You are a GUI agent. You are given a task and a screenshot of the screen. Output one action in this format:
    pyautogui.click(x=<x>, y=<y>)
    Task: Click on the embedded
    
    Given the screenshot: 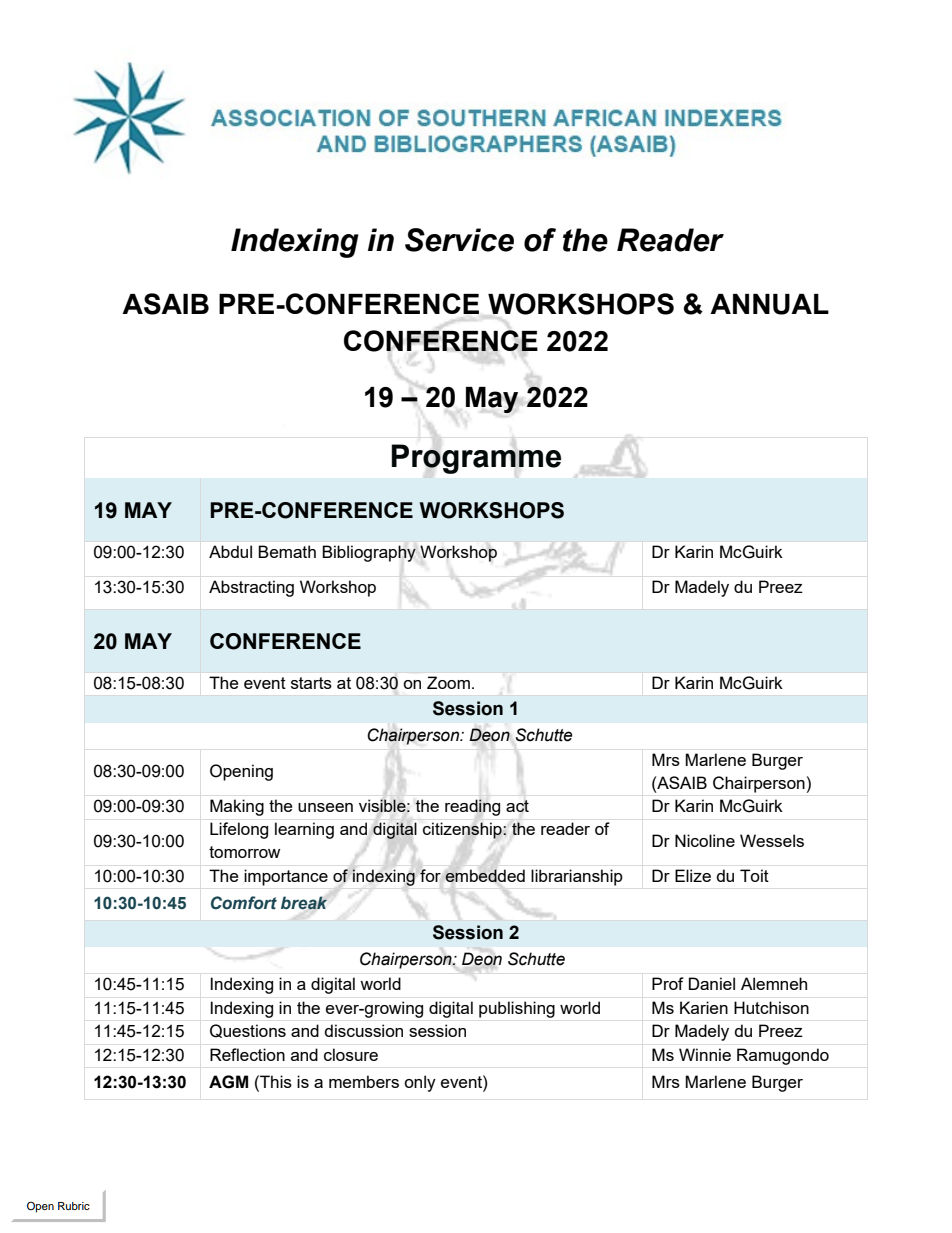 What is the action you would take?
    pyautogui.click(x=485, y=875)
